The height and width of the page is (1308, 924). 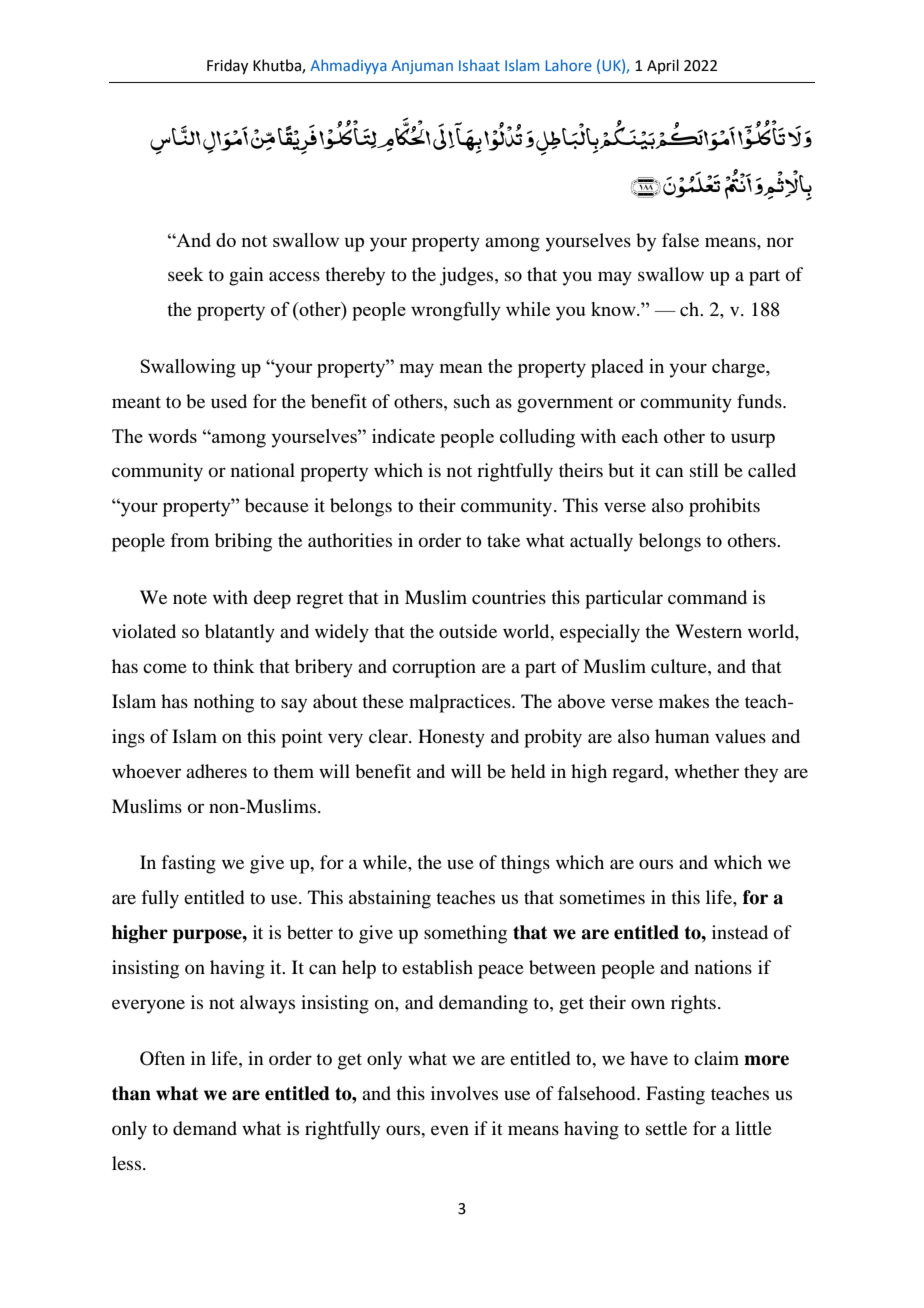 I want to click on words, so click(x=172, y=436).
